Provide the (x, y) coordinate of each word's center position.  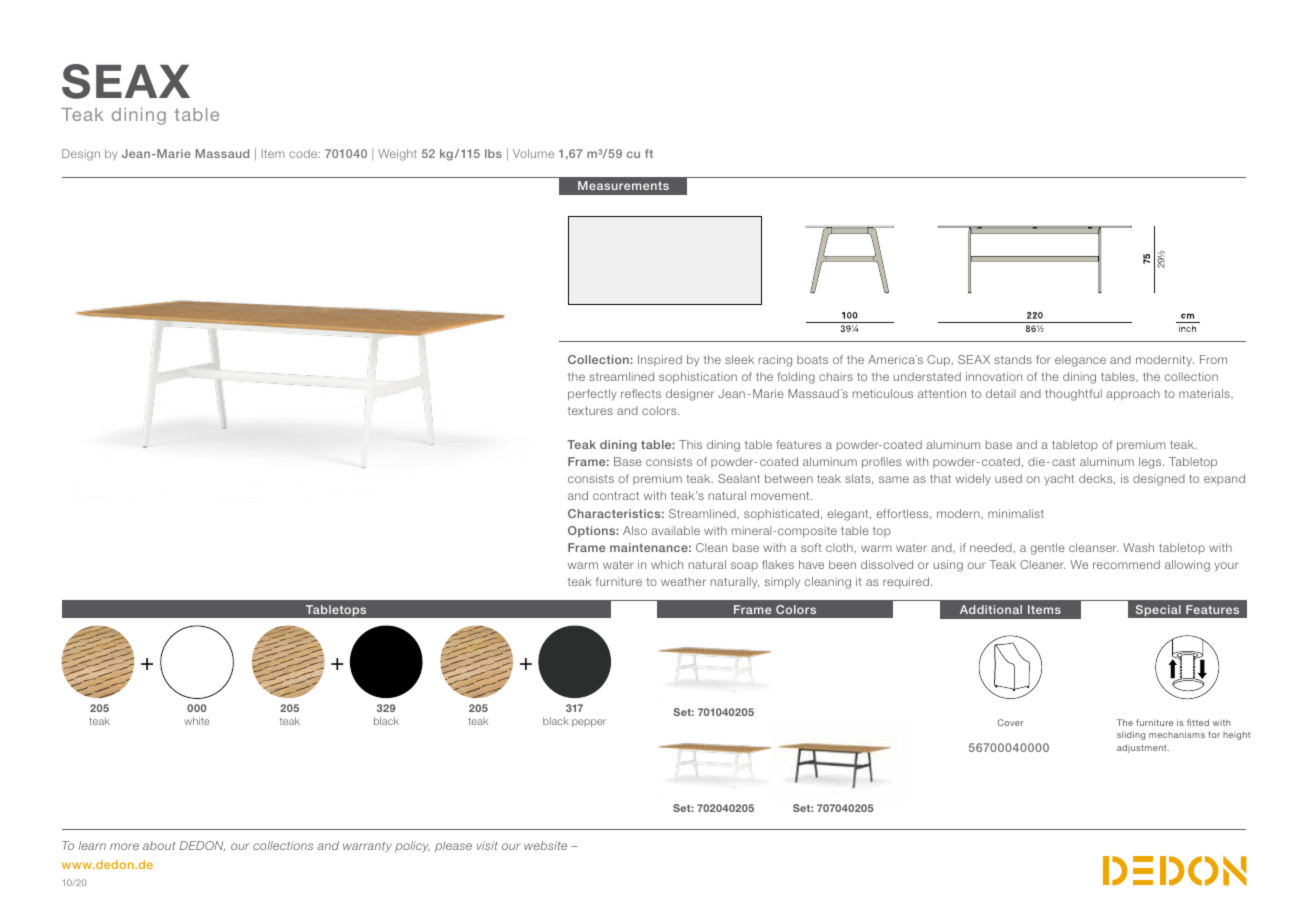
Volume (533, 153)
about (159, 845)
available (676, 530)
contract (616, 496)
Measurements (623, 185)
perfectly (592, 395)
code (304, 153)
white (196, 721)
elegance (1080, 361)
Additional (991, 609)
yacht (1059, 480)
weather (683, 581)
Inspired (660, 360)
